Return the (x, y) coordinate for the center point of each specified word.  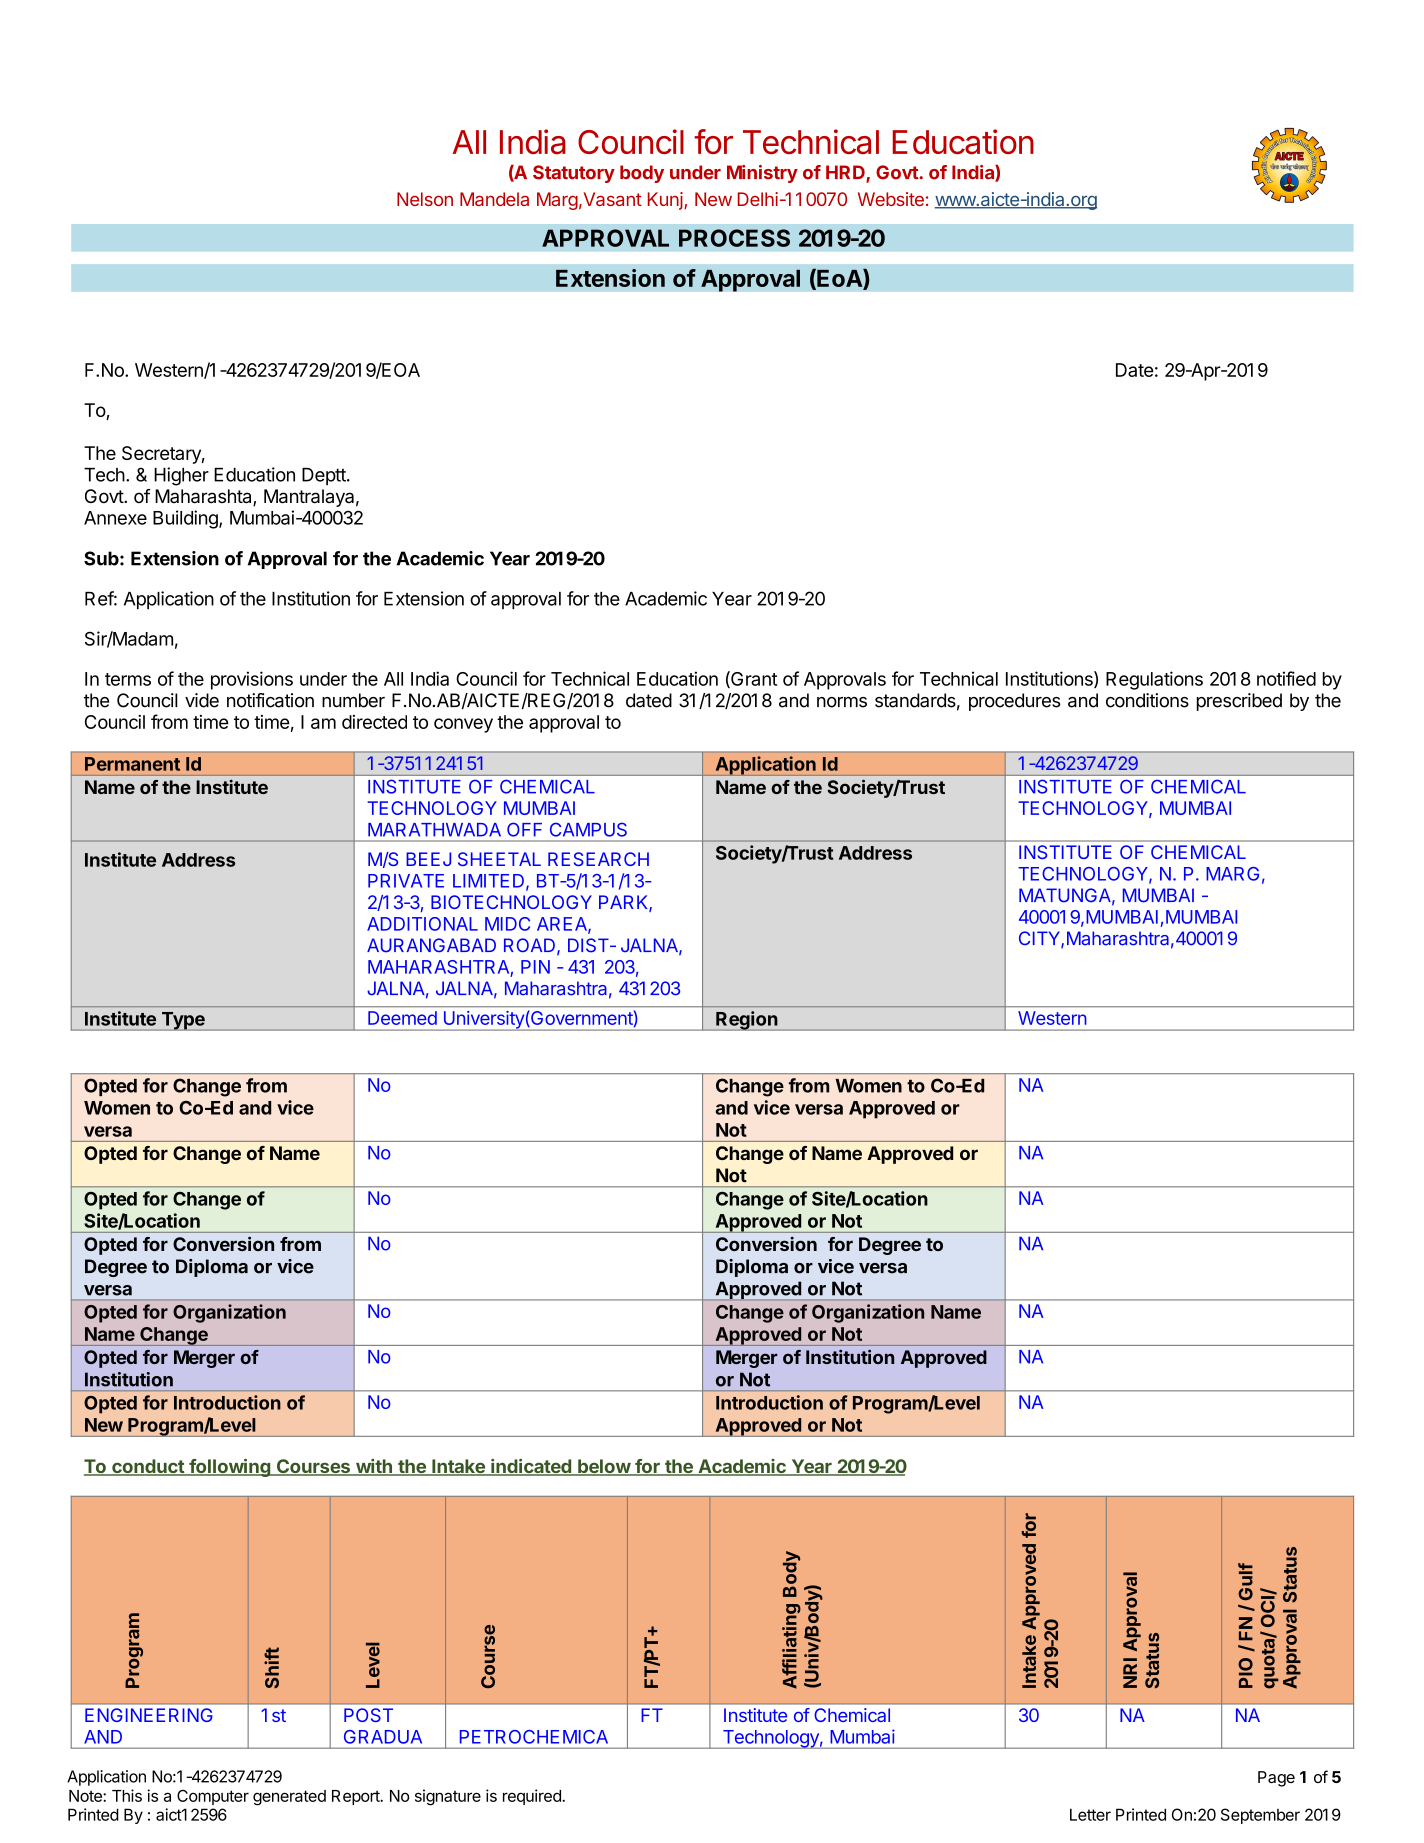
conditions (1147, 700)
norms (842, 702)
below (604, 1467)
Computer (213, 1797)
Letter (1090, 1814)
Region (746, 1021)
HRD (846, 173)
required (533, 1797)
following (229, 1468)
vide (202, 700)
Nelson (425, 199)
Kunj (666, 201)
